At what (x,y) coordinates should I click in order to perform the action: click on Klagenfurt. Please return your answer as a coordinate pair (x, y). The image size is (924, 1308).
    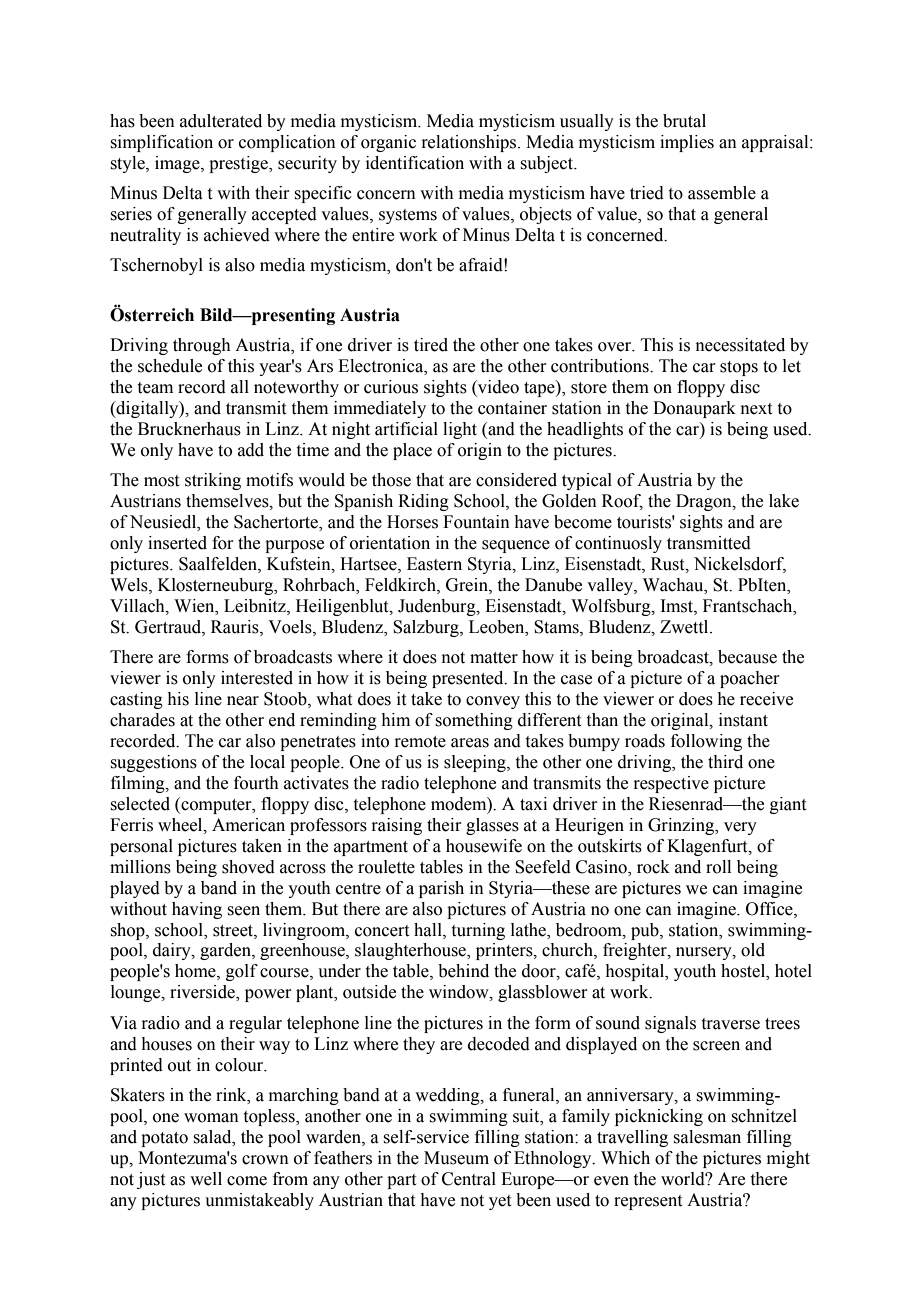
    Looking at the image, I should click on (708, 847).
